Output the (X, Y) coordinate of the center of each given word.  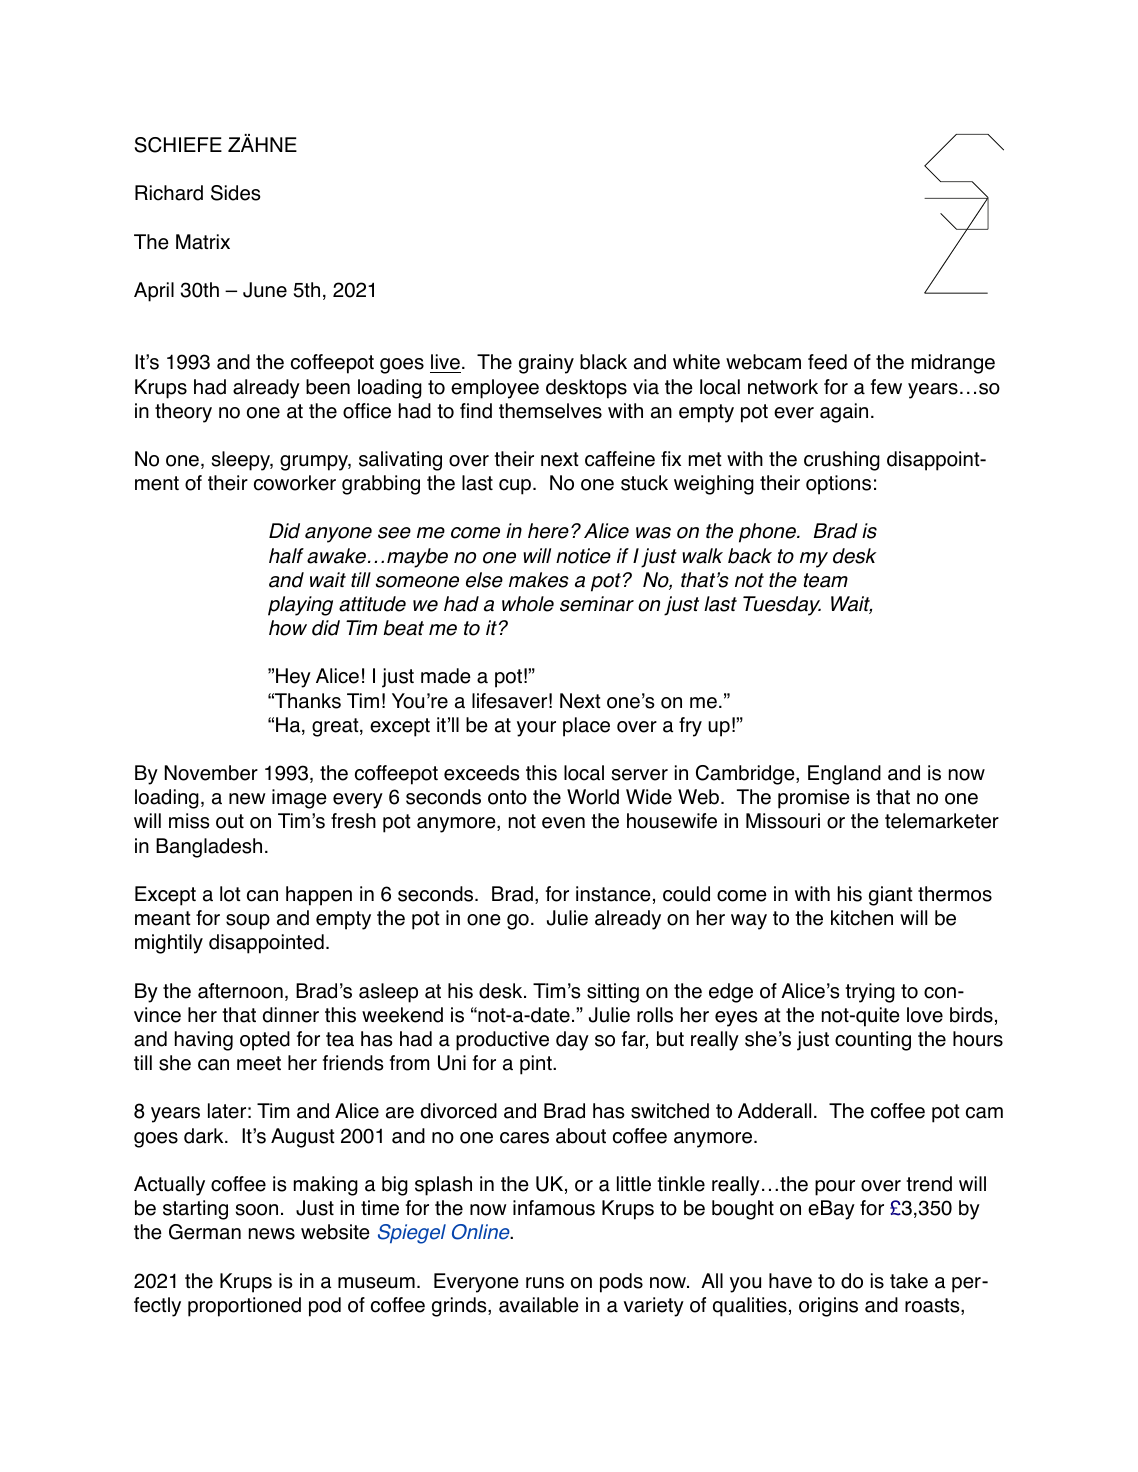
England (844, 775)
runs (545, 1283)
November (211, 773)
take (909, 1281)
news (272, 1234)
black (603, 362)
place (586, 727)
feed (827, 362)
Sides (235, 193)
